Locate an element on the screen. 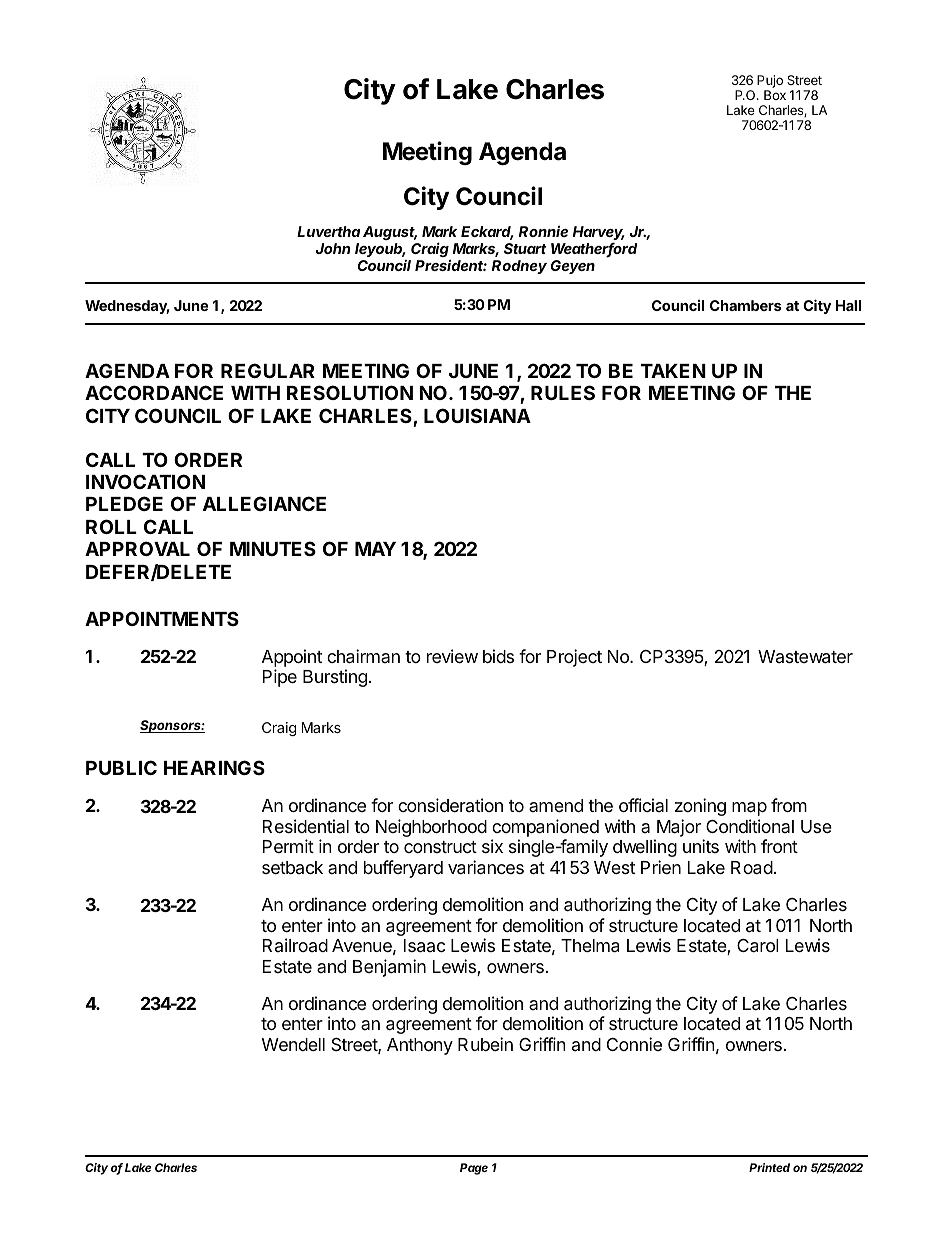 The width and height of the screenshot is (952, 1233). variances is located at coordinates (486, 867).
